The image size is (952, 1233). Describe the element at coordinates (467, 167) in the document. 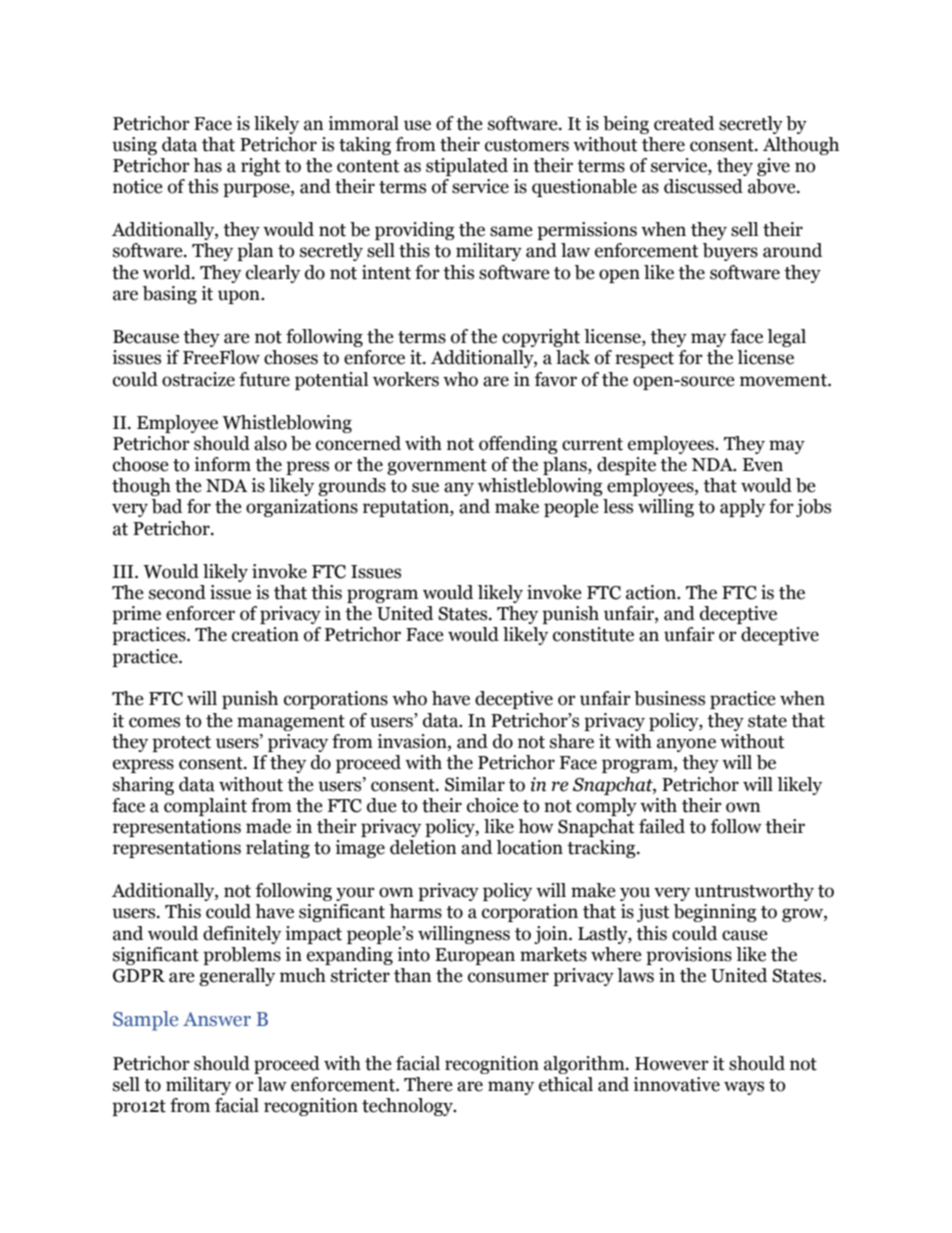

I see `stipulated` at that location.
